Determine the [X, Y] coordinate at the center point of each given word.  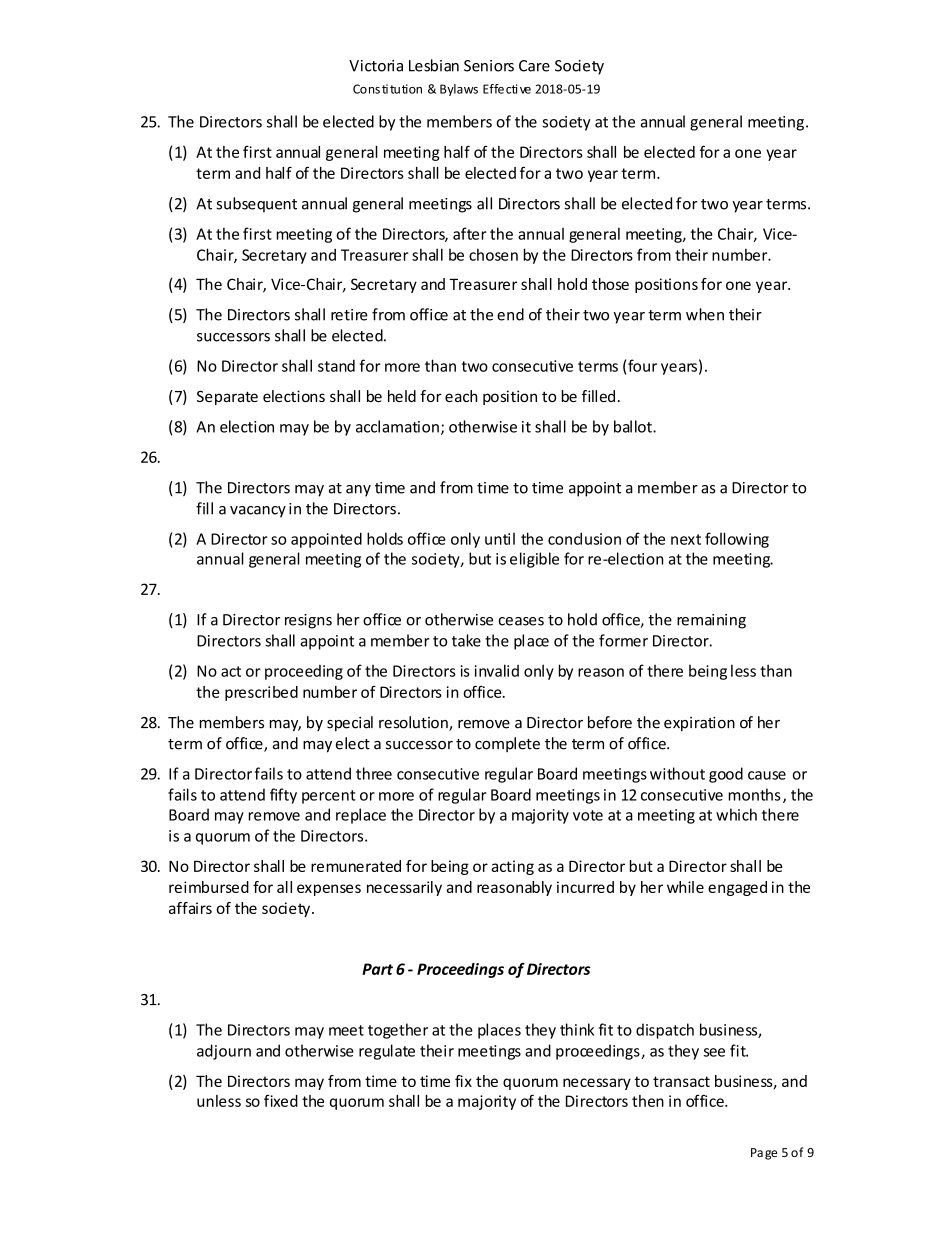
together [398, 1031]
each [461, 396]
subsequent [256, 205]
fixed [281, 1101]
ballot [634, 426]
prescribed [261, 693]
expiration [699, 724]
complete [507, 744]
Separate [227, 397]
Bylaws [459, 90]
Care [534, 66]
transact [681, 1081]
